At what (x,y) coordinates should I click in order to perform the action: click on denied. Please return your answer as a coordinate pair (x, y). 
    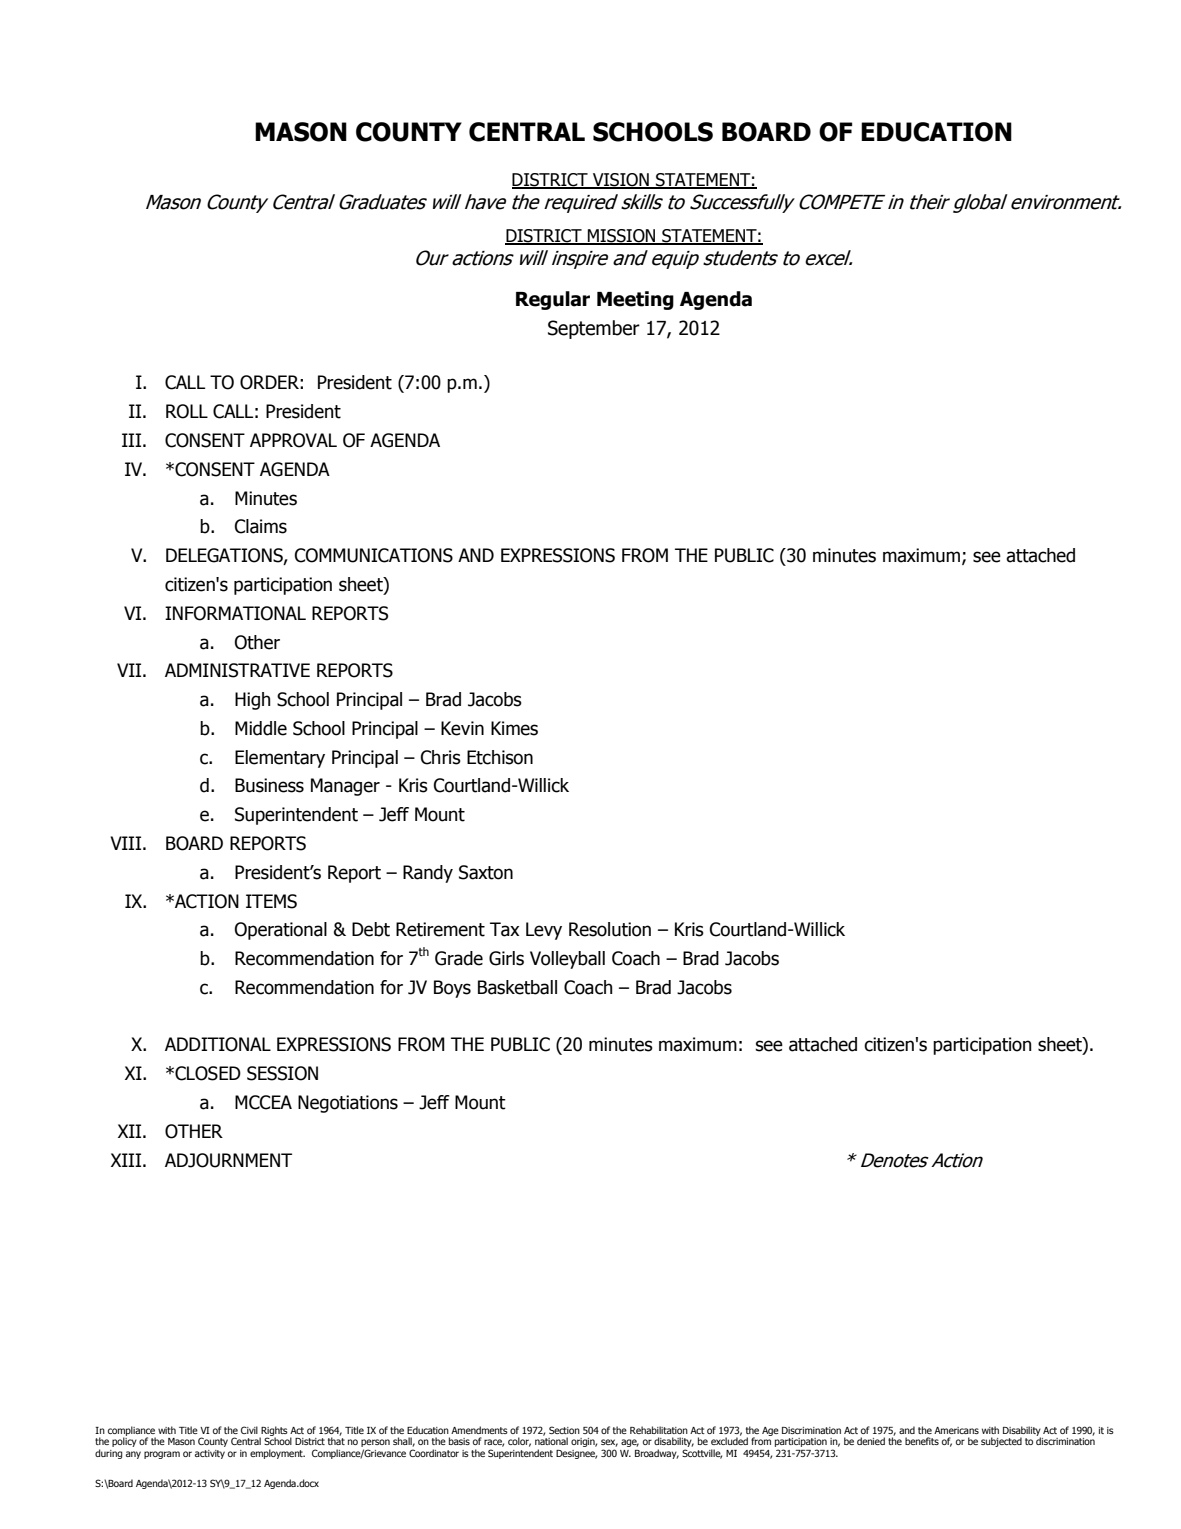
    Looking at the image, I should click on (871, 1441).
